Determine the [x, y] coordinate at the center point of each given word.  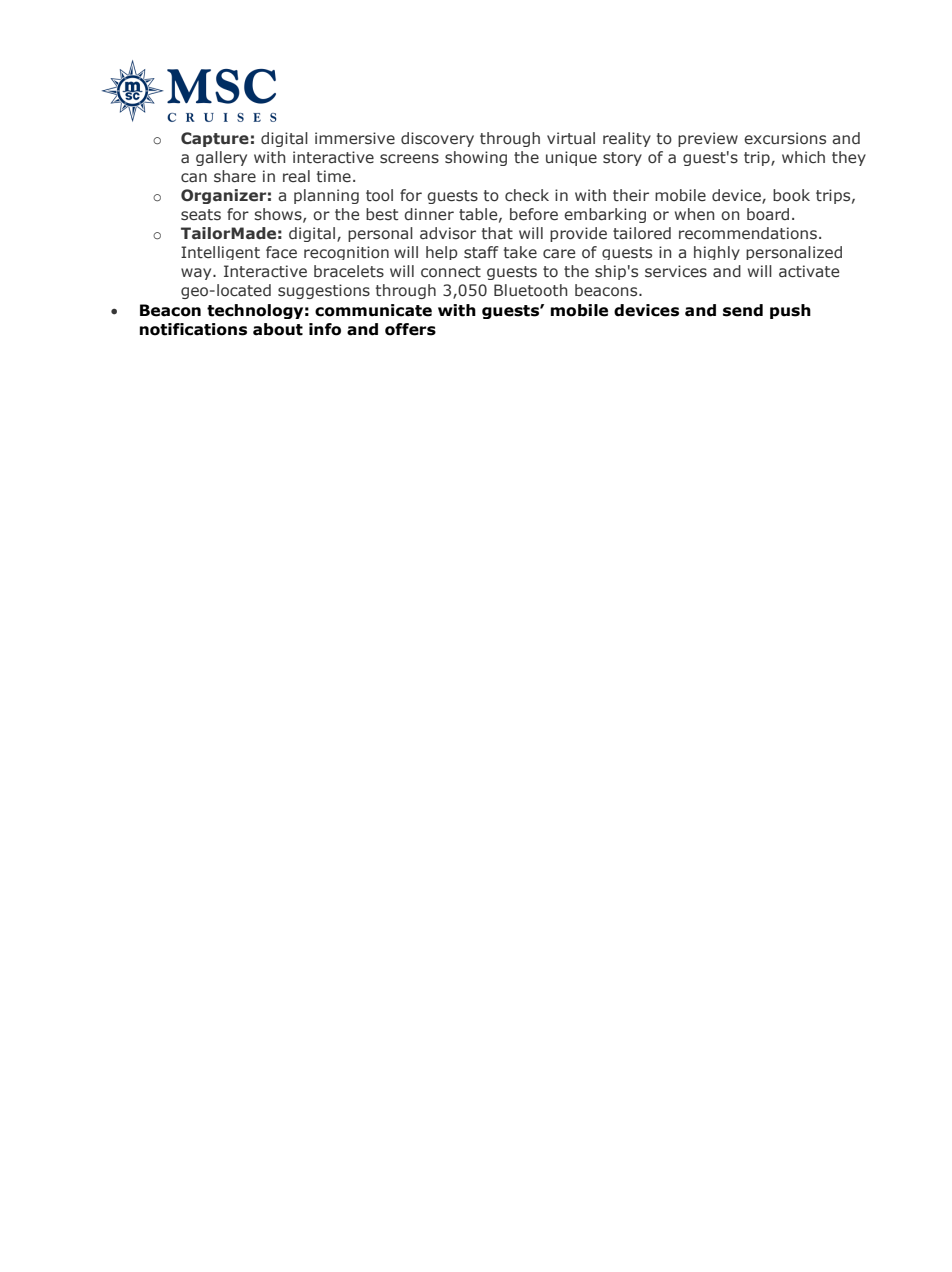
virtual [571, 138]
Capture [215, 139]
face [281, 252]
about [278, 329]
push [790, 311]
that [497, 233]
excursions [785, 138]
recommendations [748, 233]
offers [410, 329]
